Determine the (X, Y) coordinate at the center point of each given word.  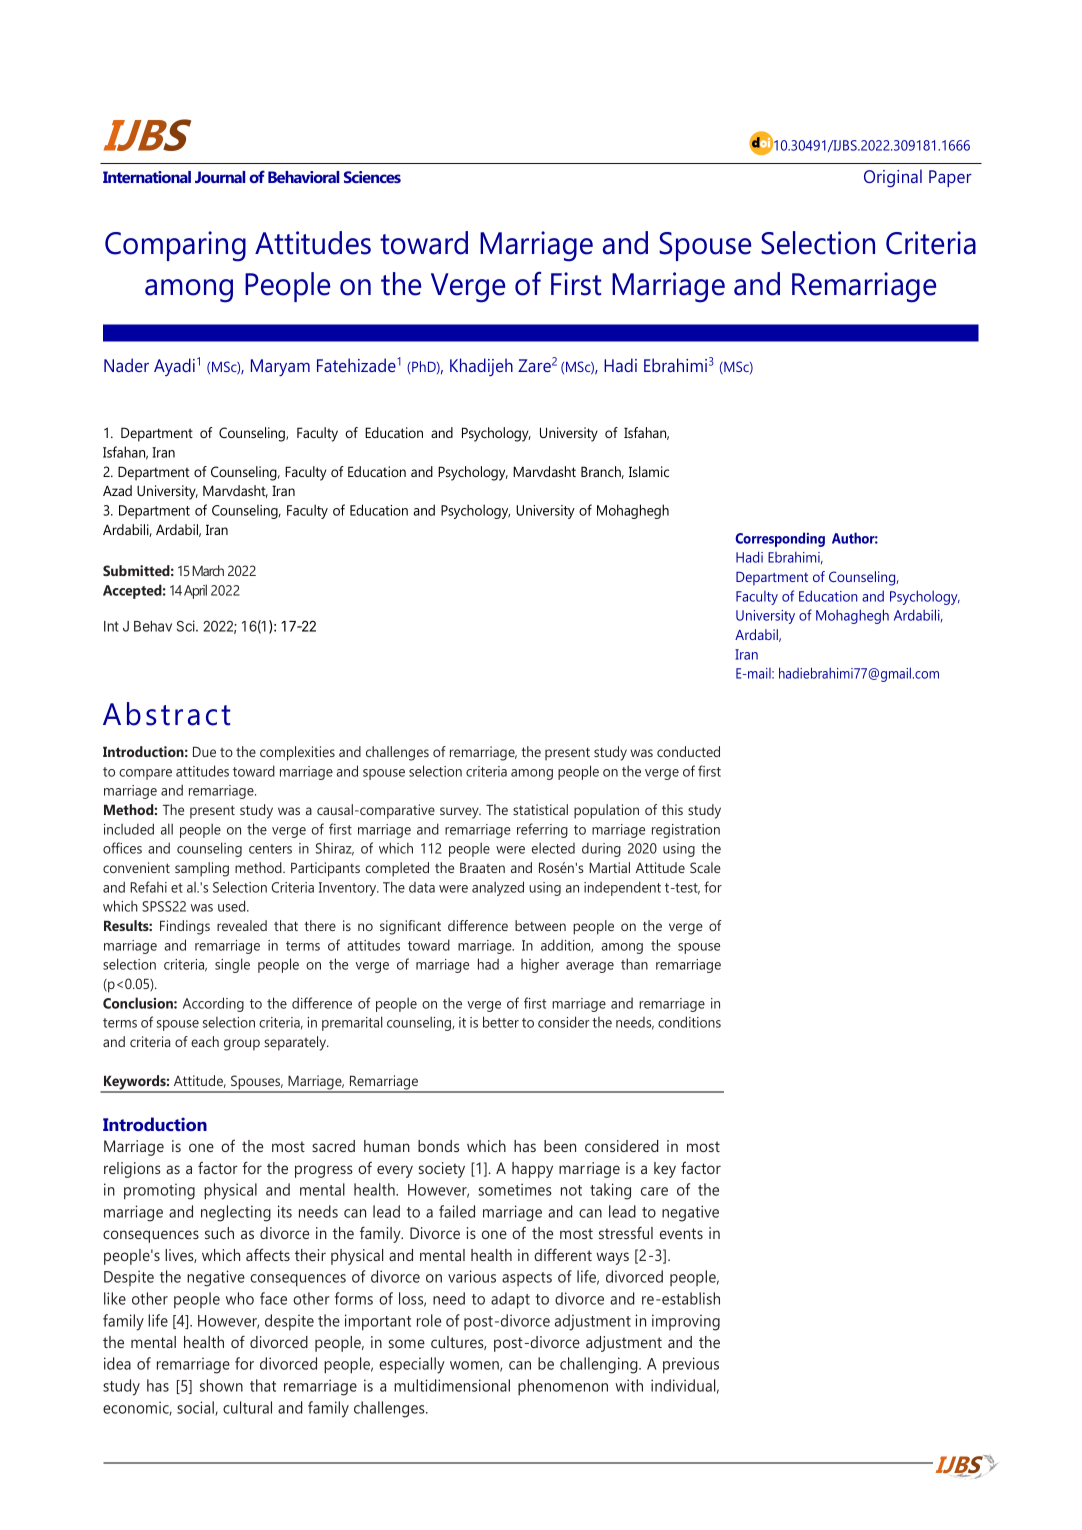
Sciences (372, 177)
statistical (540, 809)
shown (221, 1385)
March (208, 570)
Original (893, 178)
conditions (689, 1022)
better (501, 1022)
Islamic (649, 471)
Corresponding (780, 539)
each (205, 1041)
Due (204, 751)
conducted (688, 751)
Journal (220, 177)
